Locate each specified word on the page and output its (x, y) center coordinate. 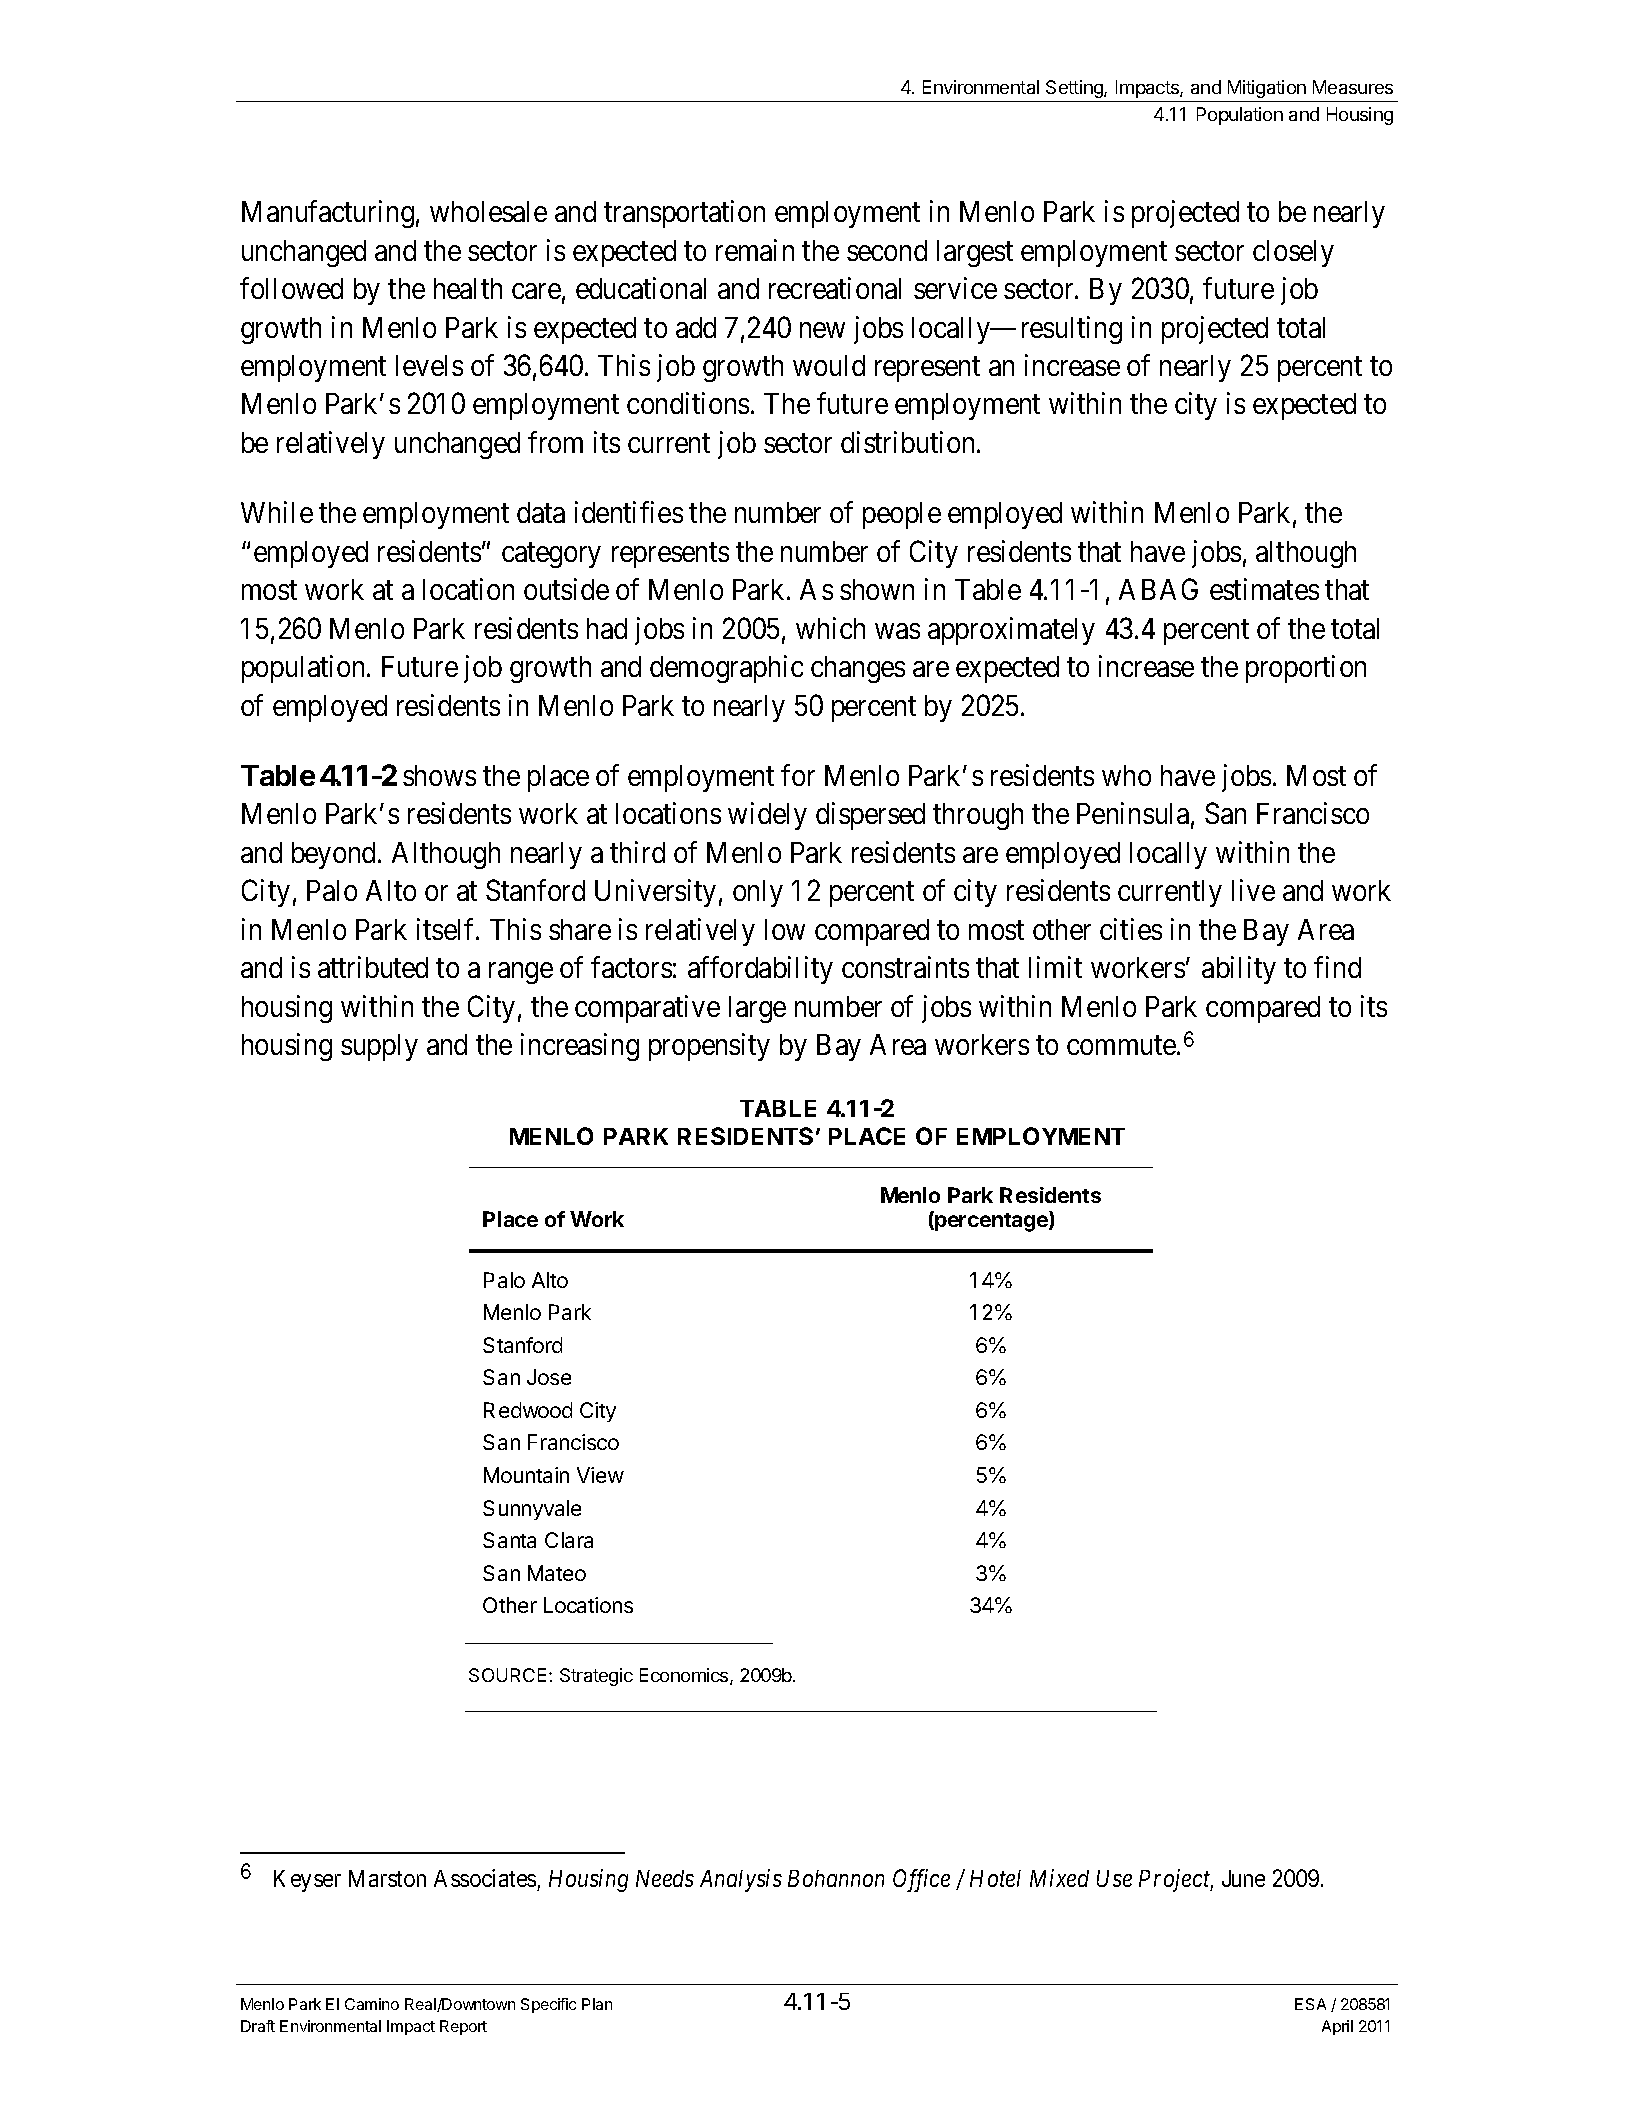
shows (439, 775)
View (600, 1475)
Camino (372, 2004)
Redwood (528, 1410)
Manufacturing (328, 214)
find (1337, 967)
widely (767, 816)
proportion (1306, 669)
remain (755, 250)
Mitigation (1267, 89)
